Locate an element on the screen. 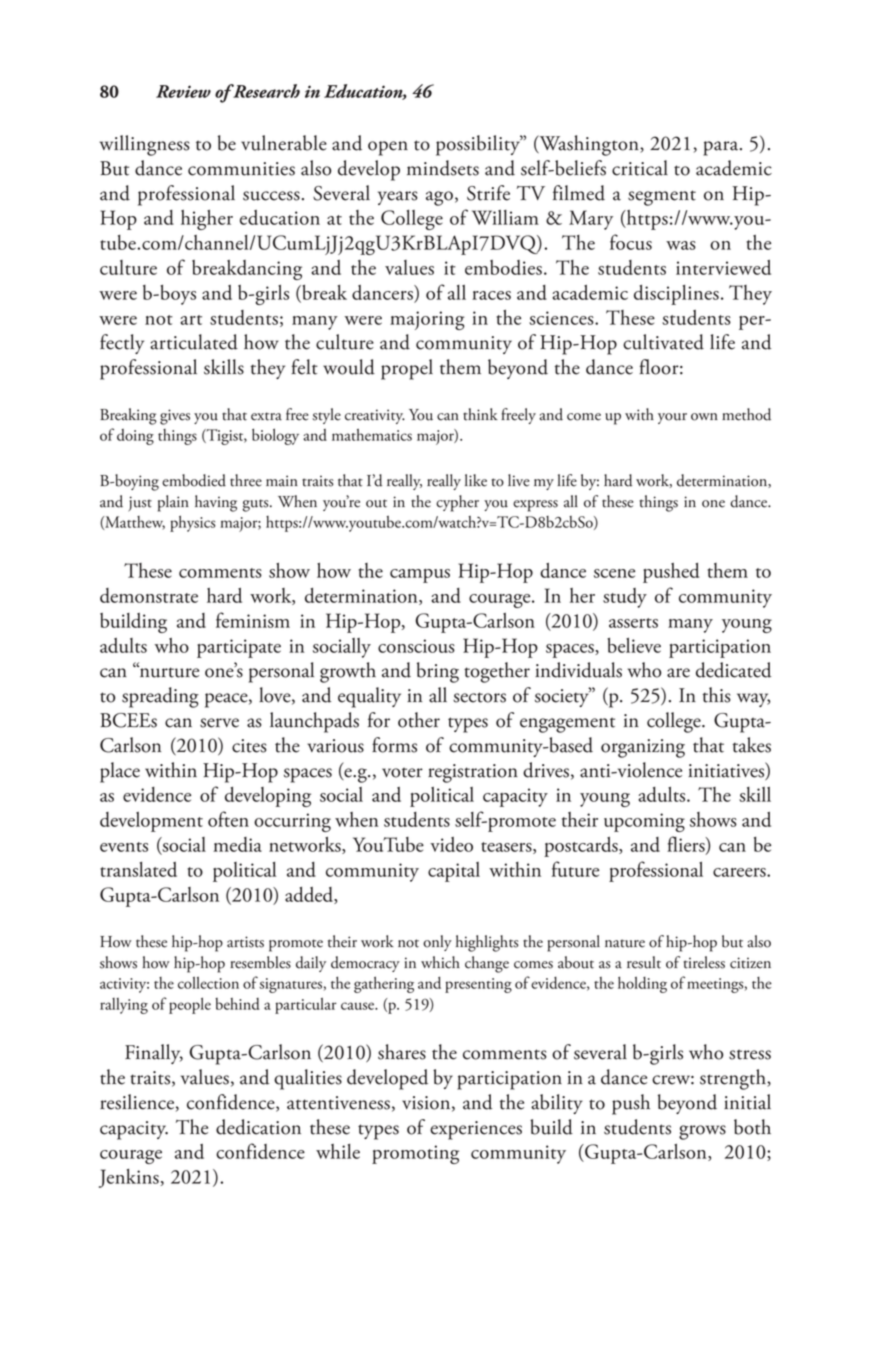 The image size is (896, 1345). believe is located at coordinates (634, 645).
